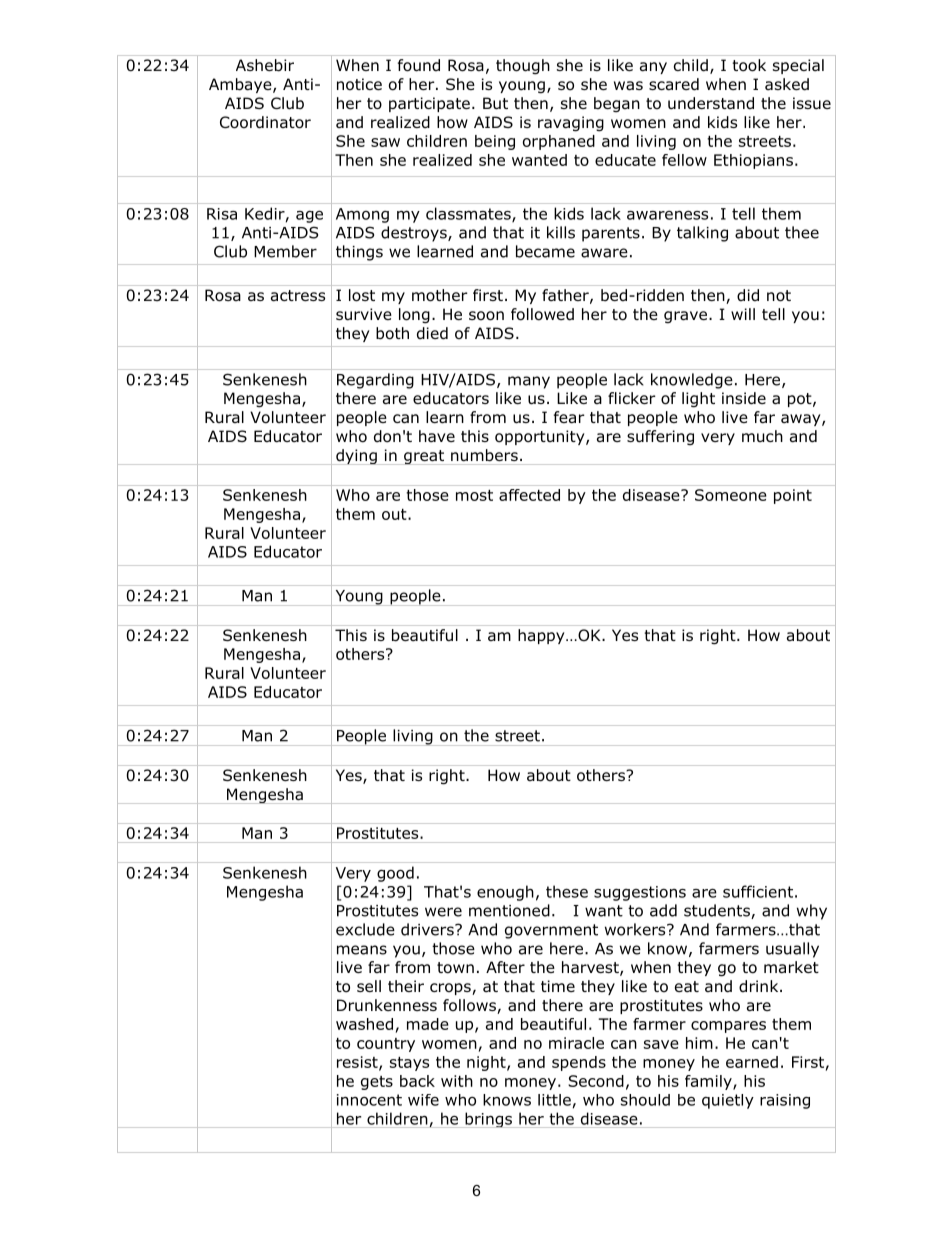  What do you see at coordinates (495, 103) in the screenshot?
I see `But` at bounding box center [495, 103].
